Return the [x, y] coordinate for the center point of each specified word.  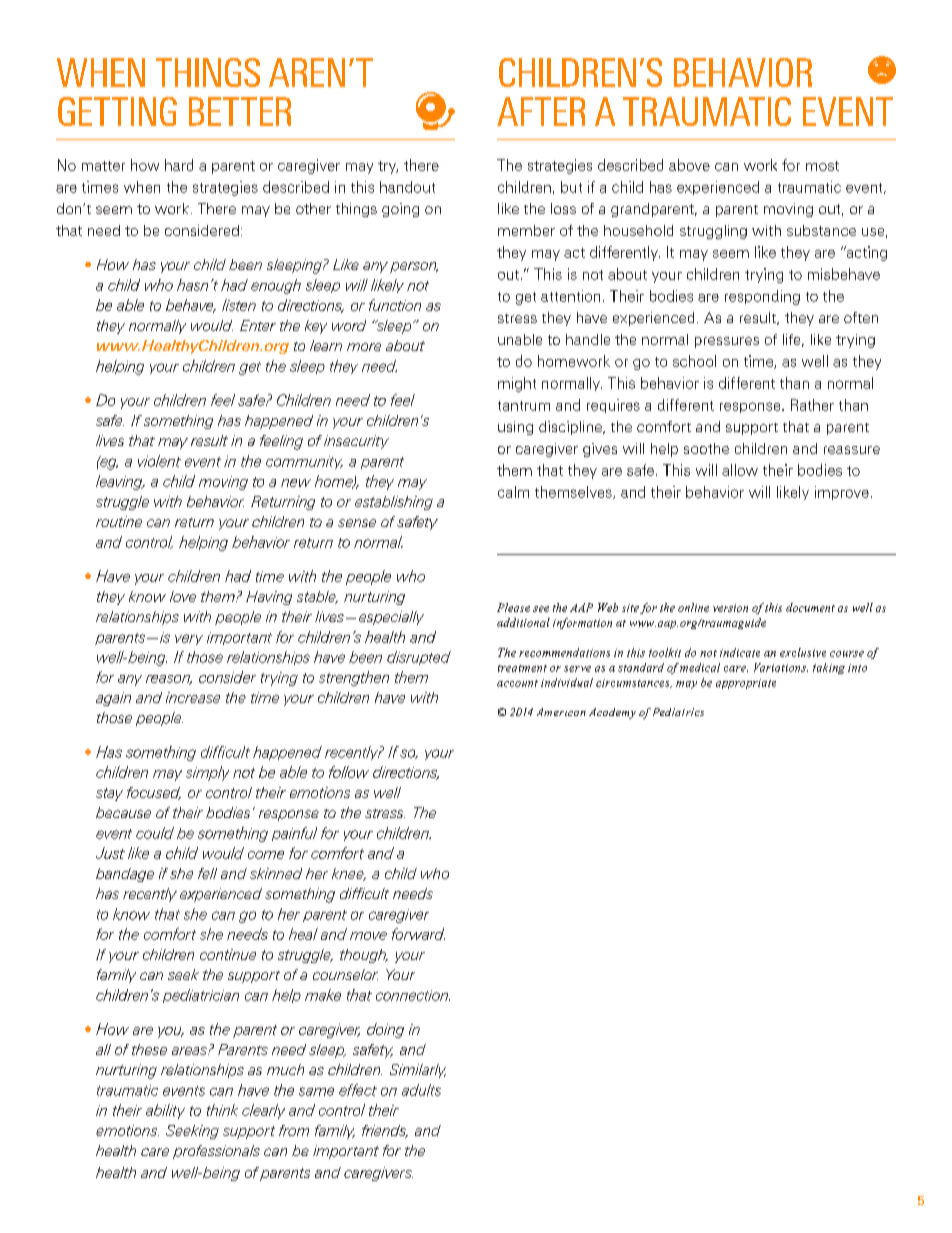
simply [207, 773]
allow [740, 470]
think [222, 1110]
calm [513, 492]
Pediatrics [678, 712]
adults [421, 1090]
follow [349, 772]
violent [159, 461]
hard [179, 165]
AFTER [541, 111]
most [822, 166]
